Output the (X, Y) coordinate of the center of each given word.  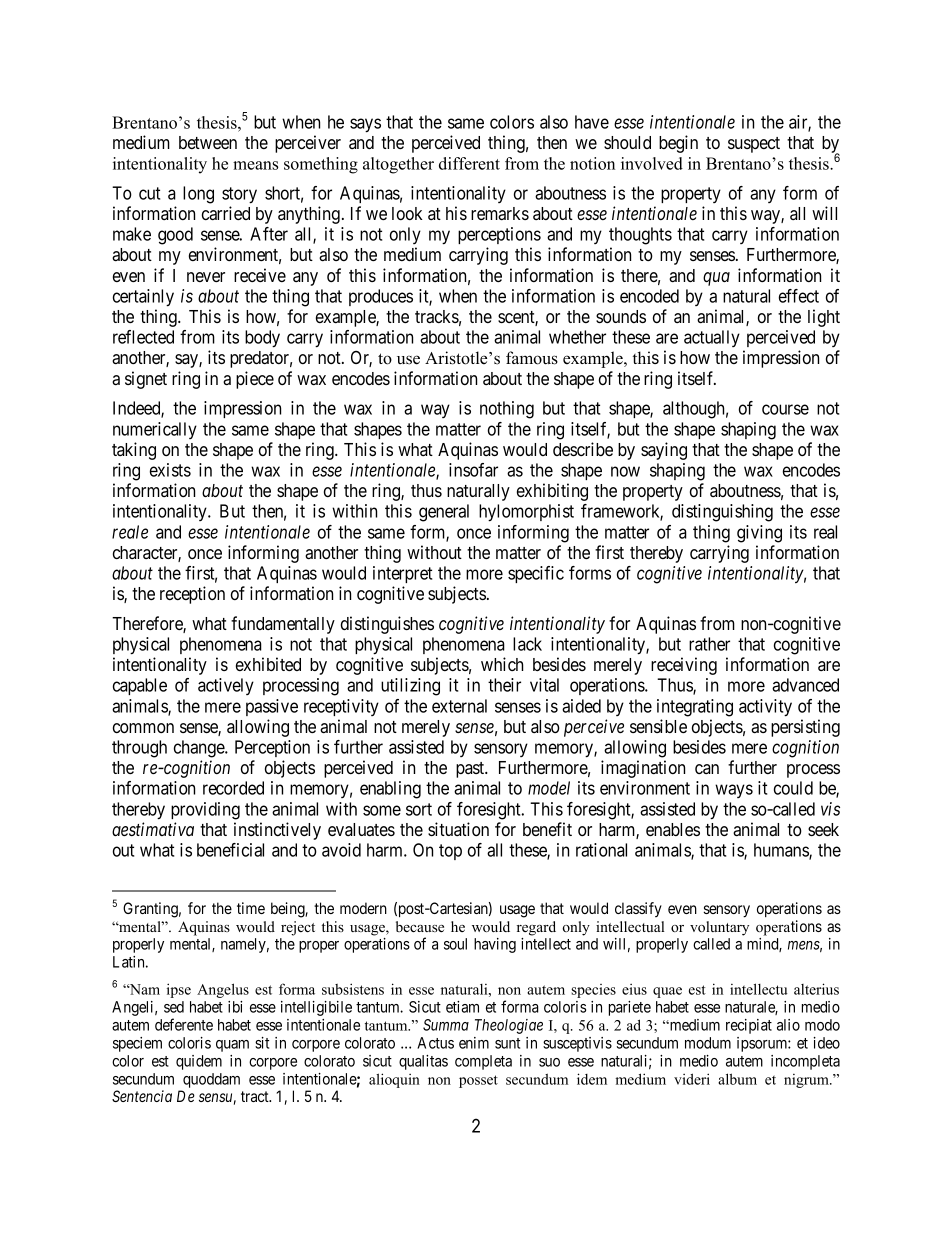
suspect (754, 145)
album (737, 1079)
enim (474, 1043)
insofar (473, 470)
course (785, 409)
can (707, 769)
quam (232, 1046)
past (471, 770)
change (200, 749)
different (469, 163)
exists (170, 470)
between (208, 142)
